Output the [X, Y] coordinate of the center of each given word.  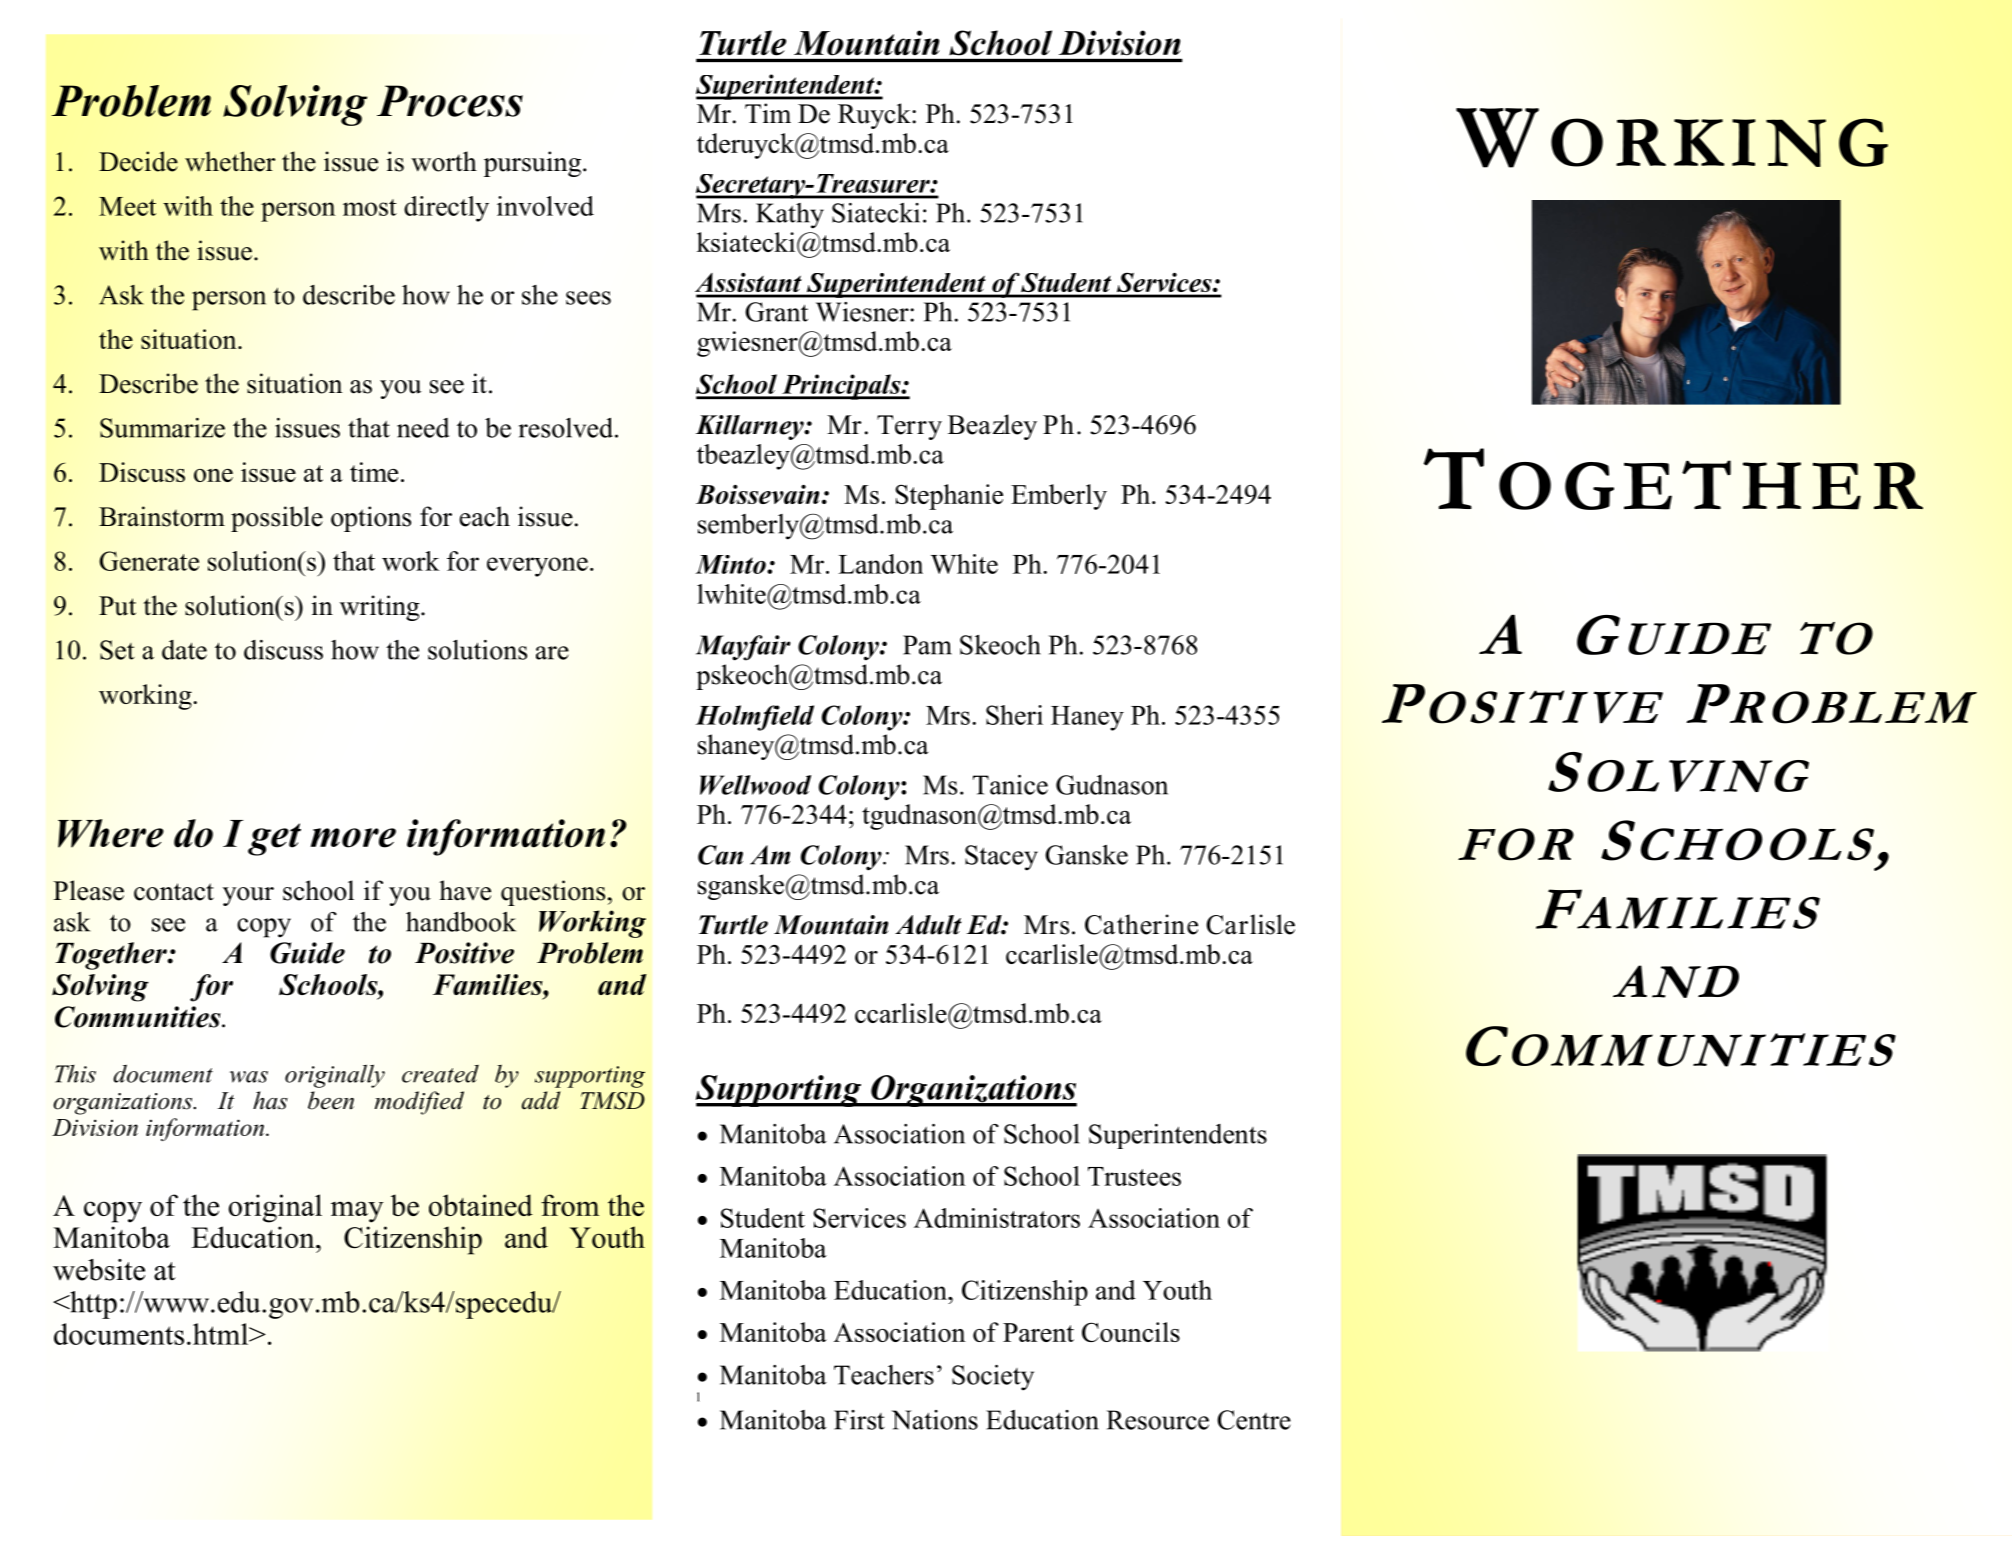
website [99, 1270]
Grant [776, 312]
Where [111, 833]
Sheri [1014, 715]
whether [230, 161]
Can [720, 855]
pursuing [534, 164]
